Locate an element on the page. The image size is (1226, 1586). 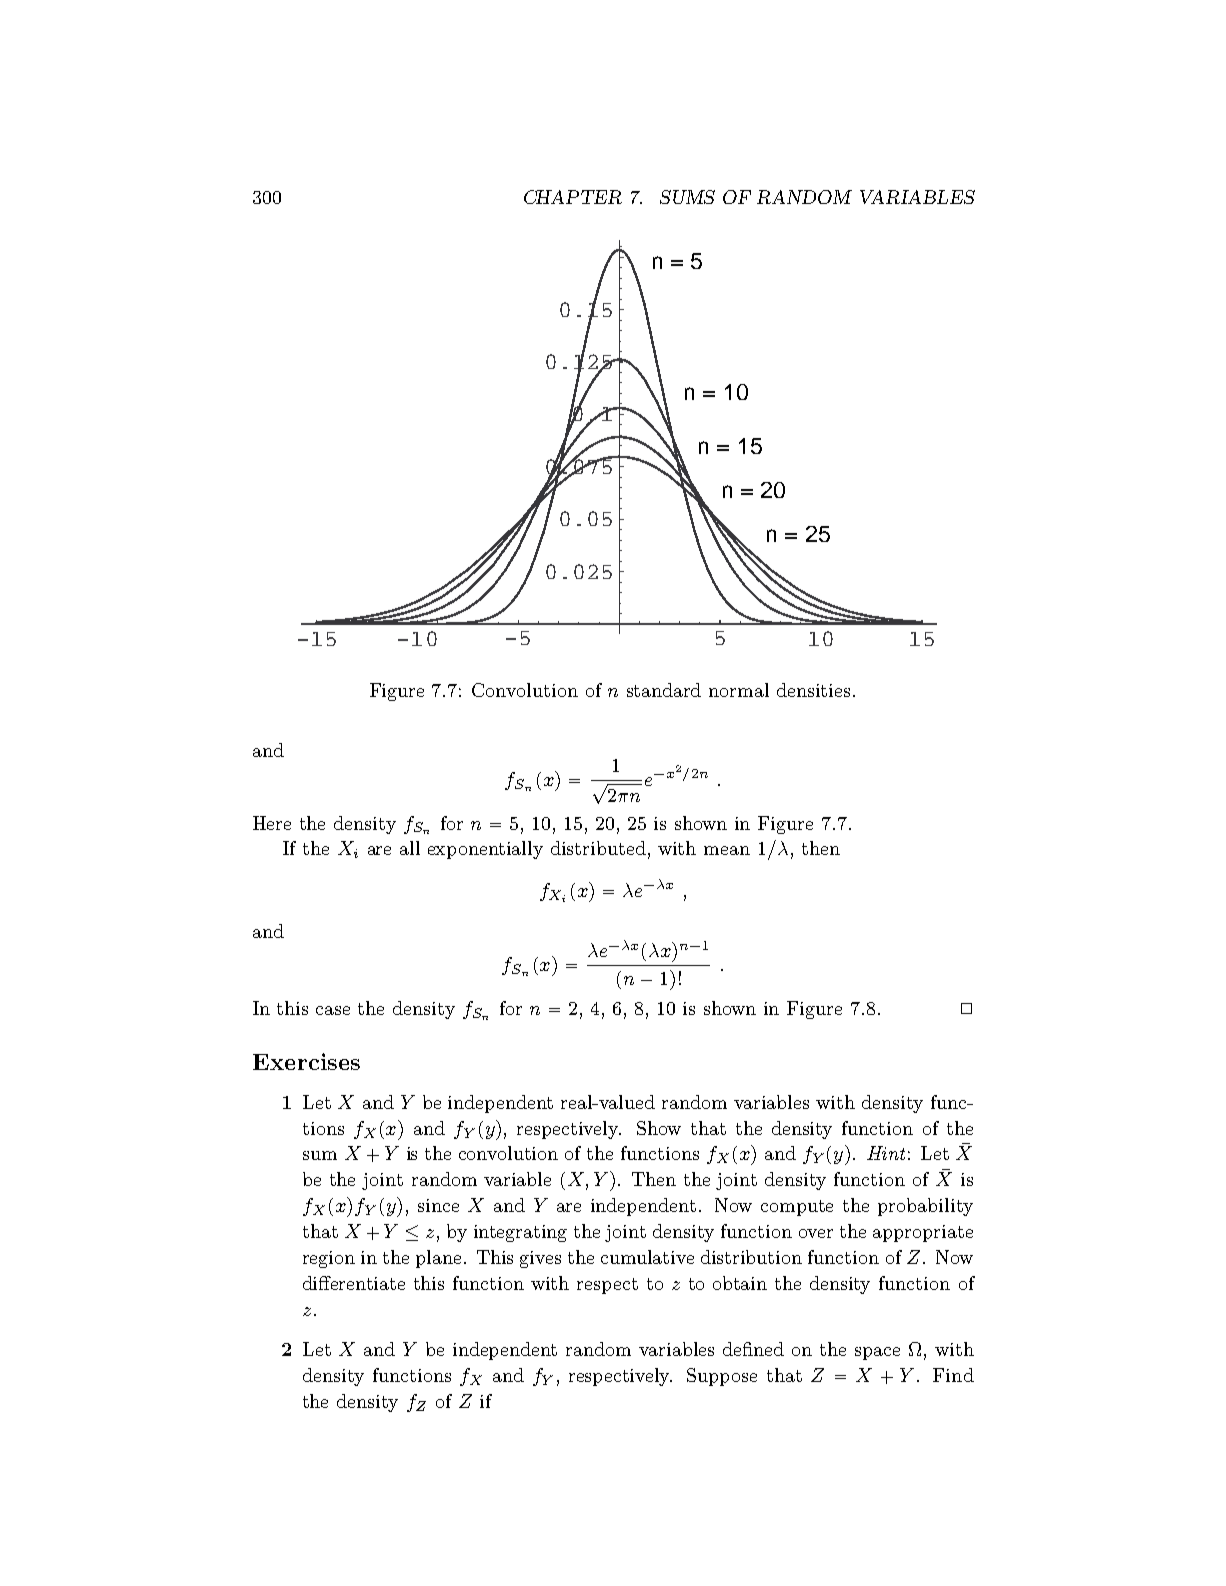
space is located at coordinates (877, 1353).
